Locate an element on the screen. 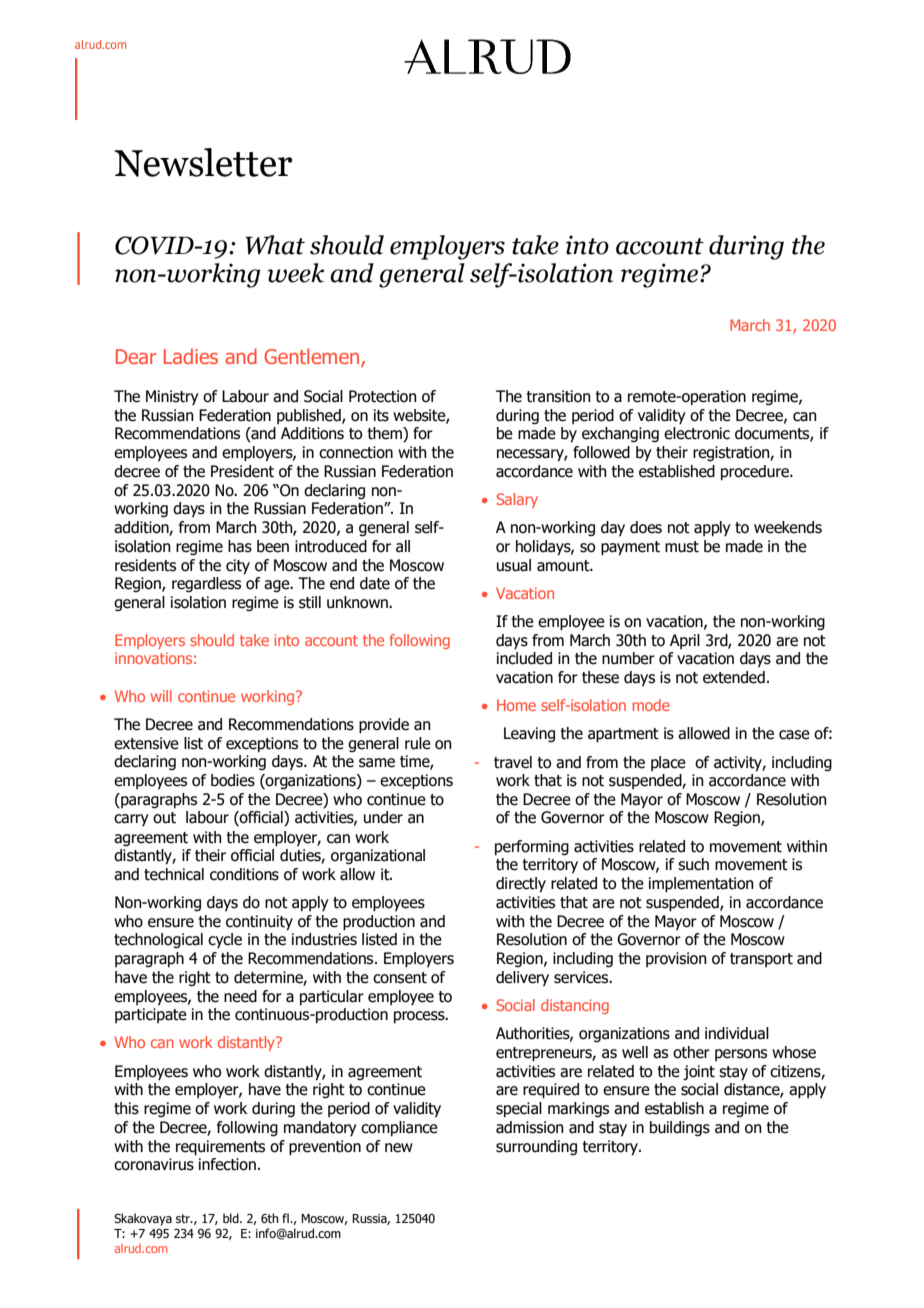  transition is located at coordinates (559, 396).
